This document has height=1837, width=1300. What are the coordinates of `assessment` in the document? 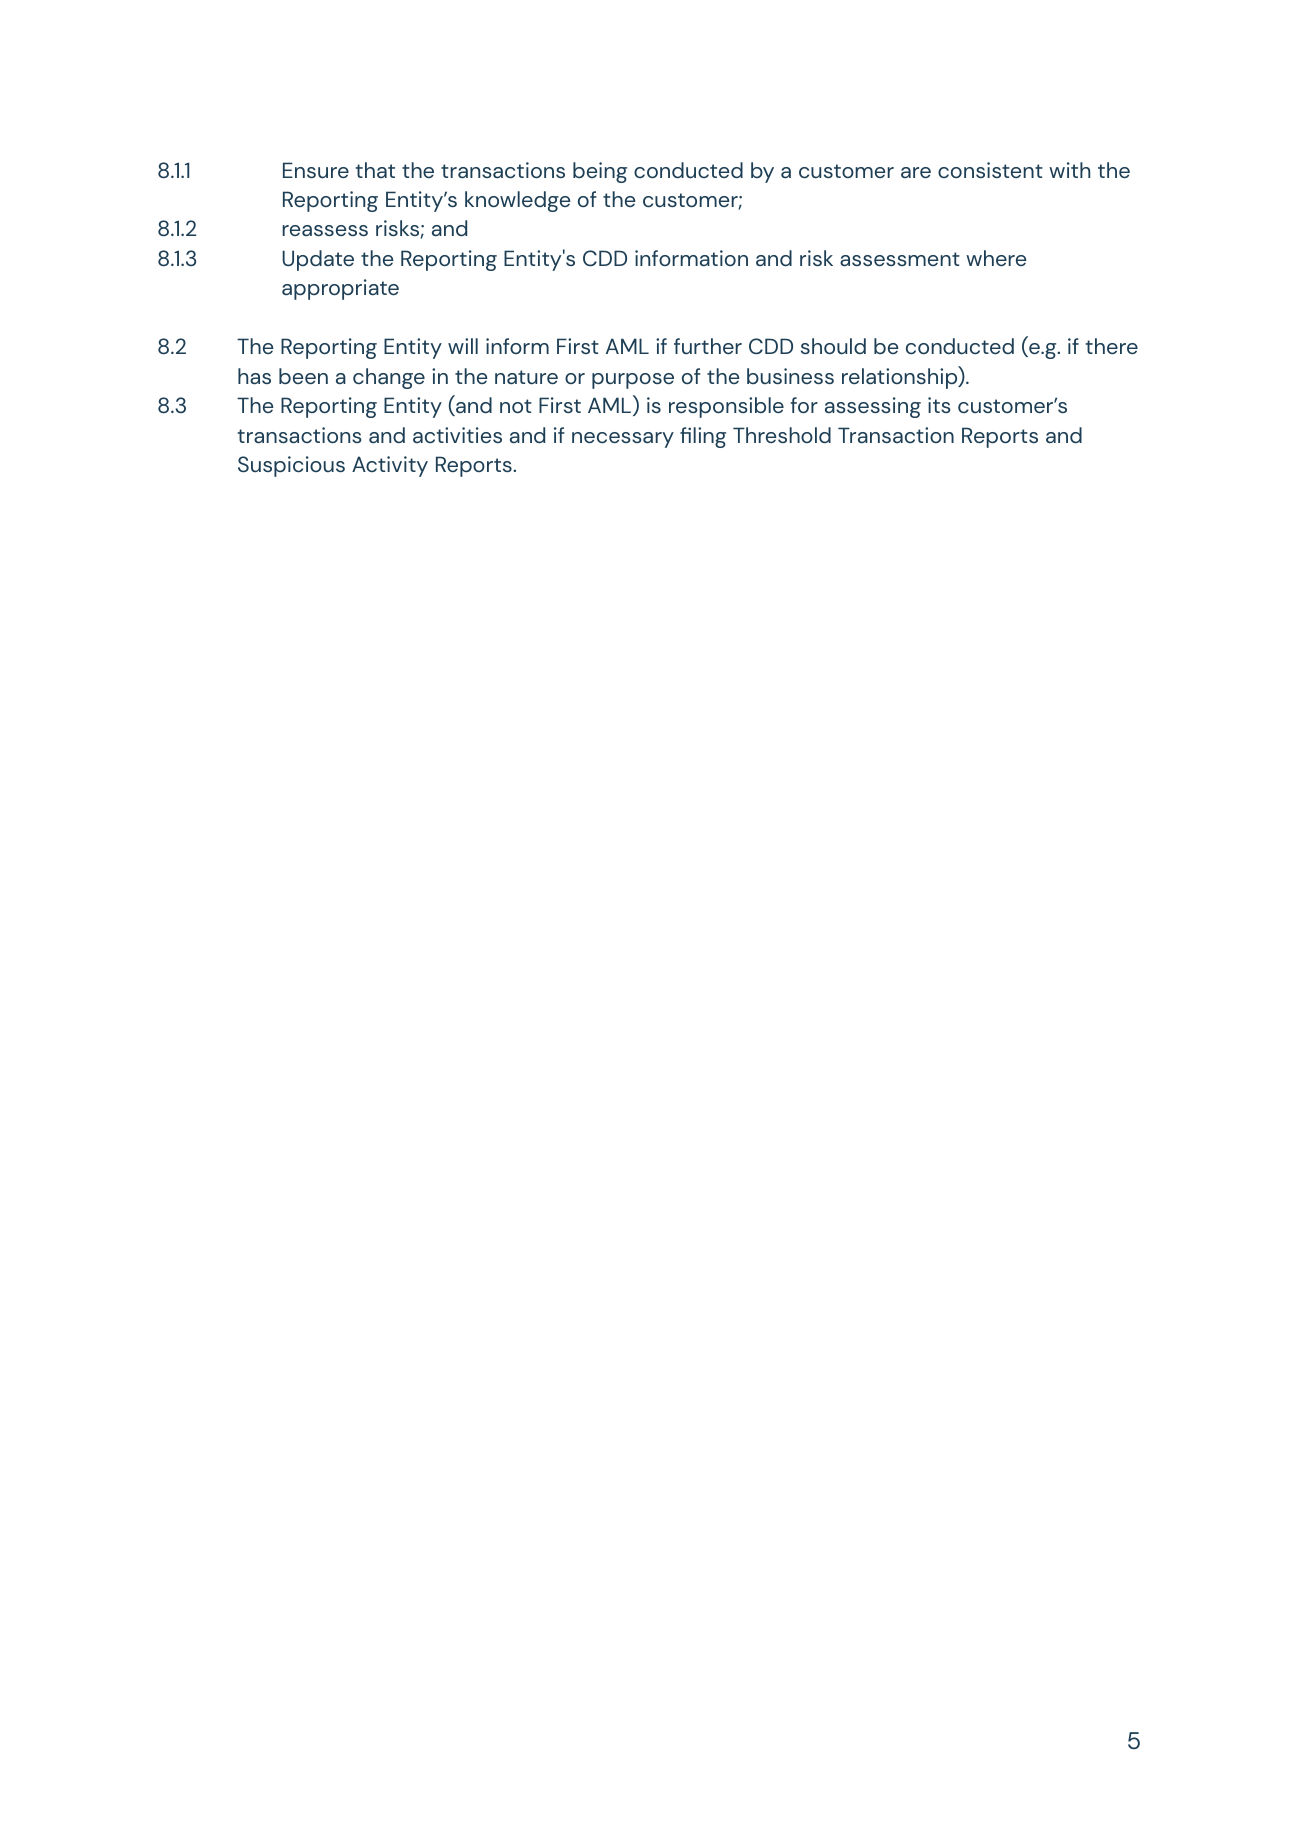 It's located at (900, 259).
